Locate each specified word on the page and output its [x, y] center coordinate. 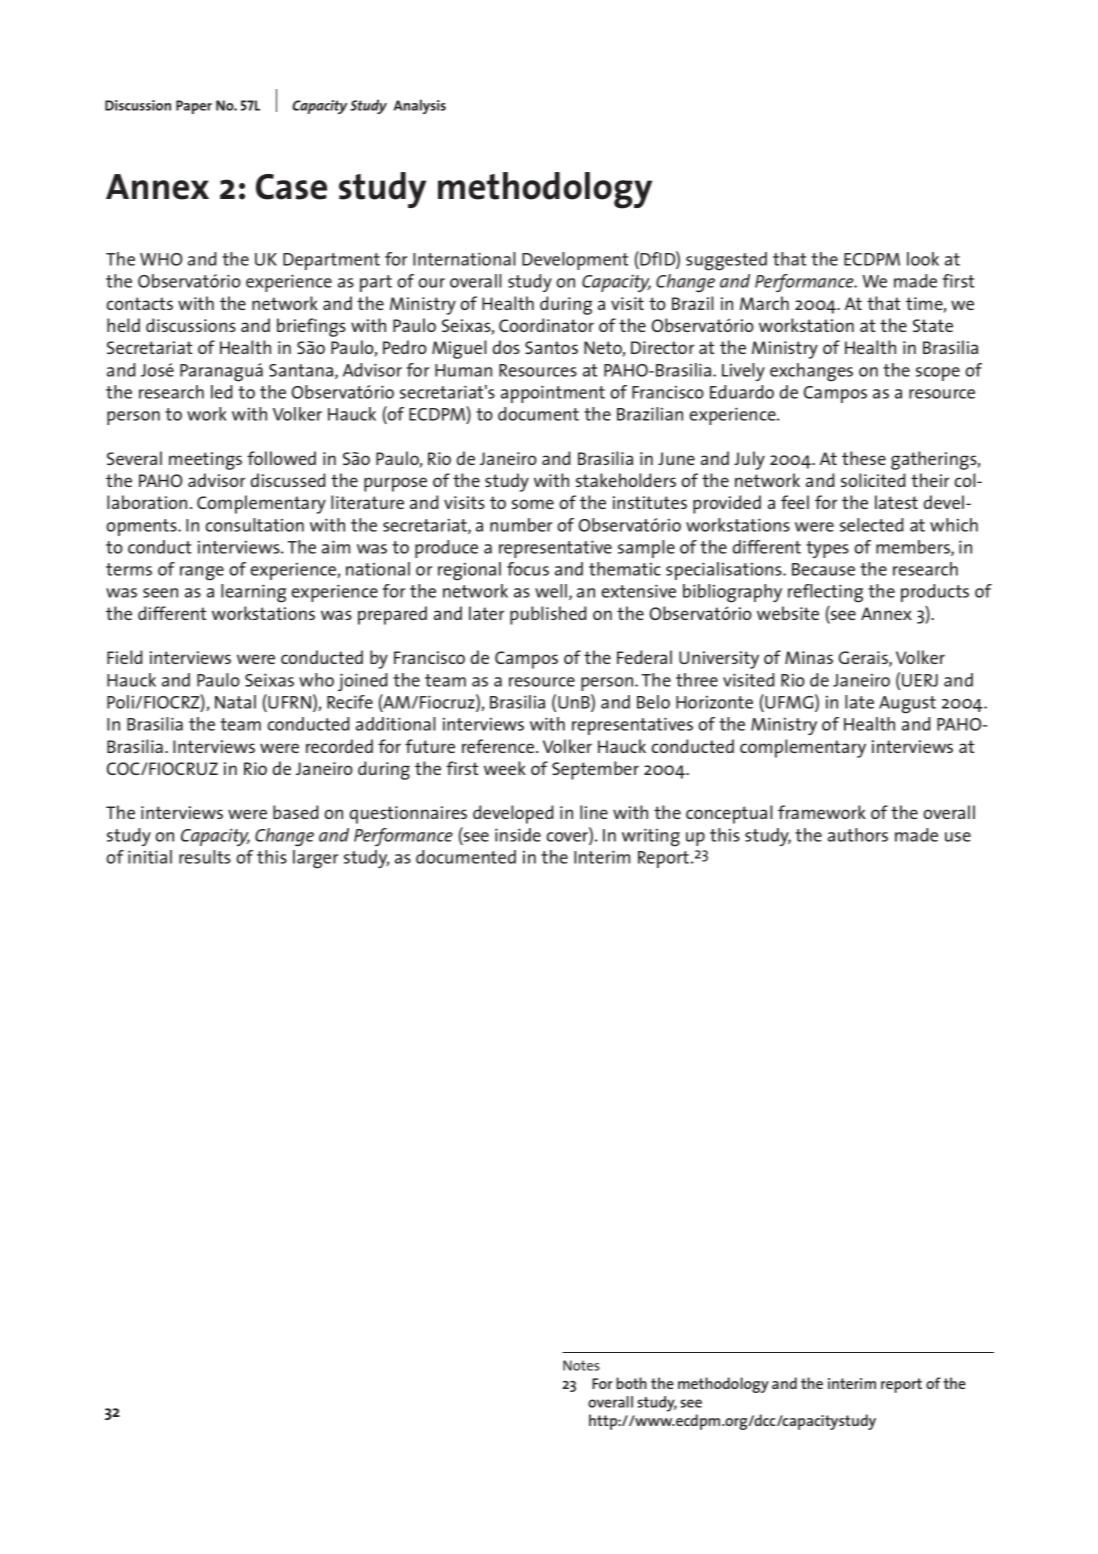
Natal [235, 702]
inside [518, 835]
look [923, 259]
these [864, 458]
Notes [581, 1365]
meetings [205, 461]
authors [858, 835]
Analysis [420, 106]
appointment [553, 394]
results [205, 857]
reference [499, 746]
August [907, 705]
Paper [194, 107]
